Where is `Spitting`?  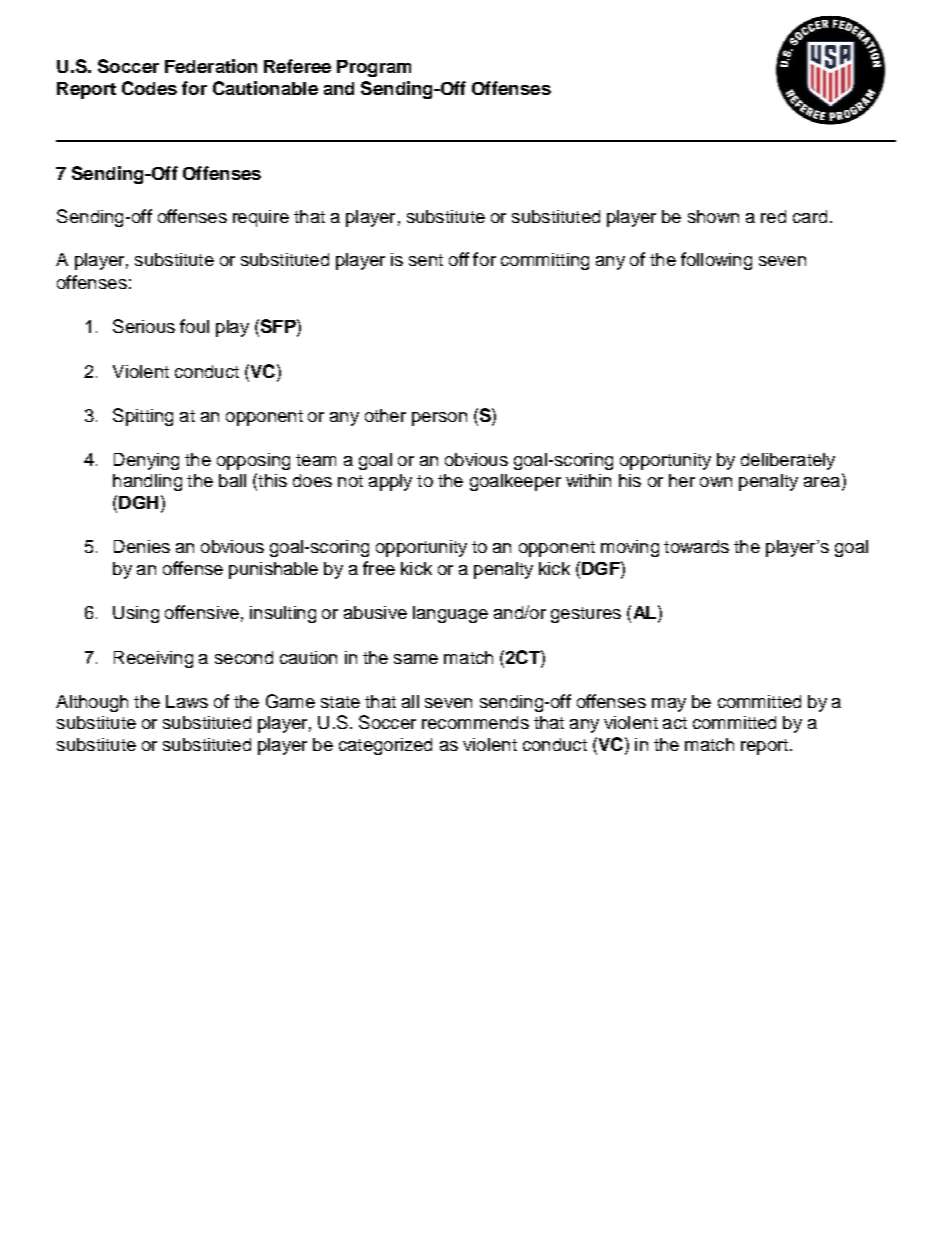 Spitting is located at coordinates (143, 417).
